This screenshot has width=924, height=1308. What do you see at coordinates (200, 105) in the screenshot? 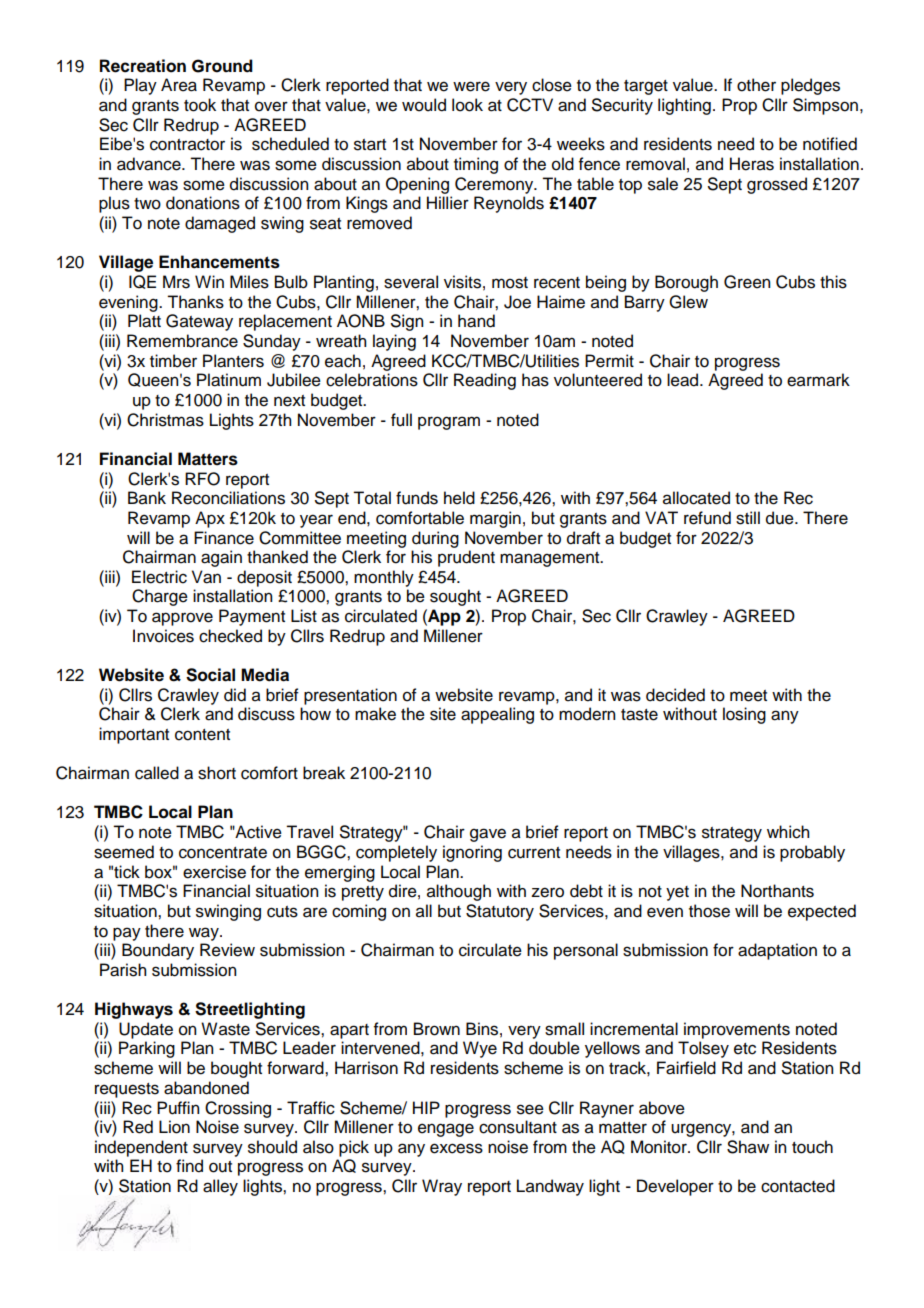
I see `took` at bounding box center [200, 105].
